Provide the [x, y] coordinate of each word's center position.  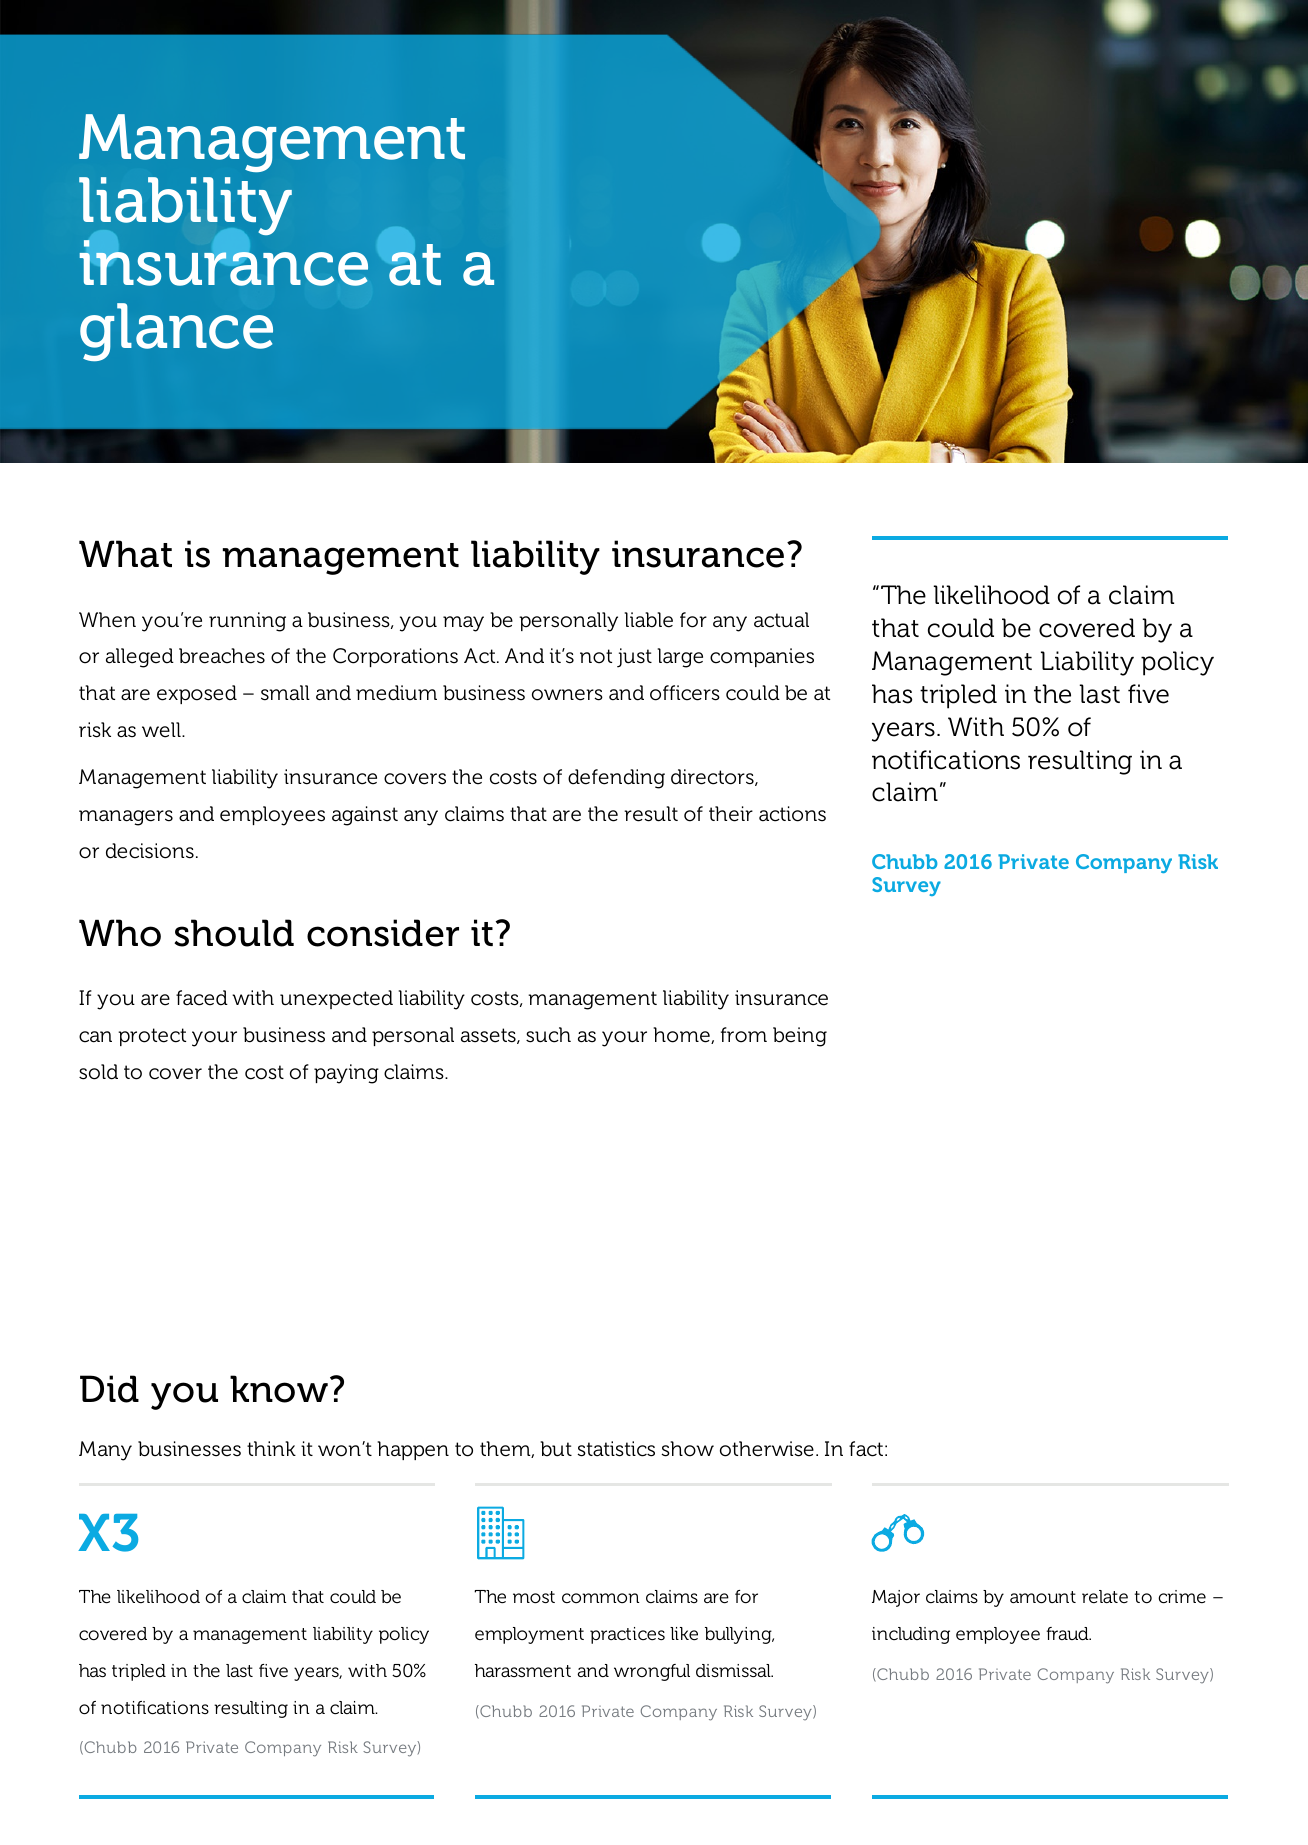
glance [176, 332]
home [682, 1035]
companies [762, 657]
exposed [197, 694]
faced [202, 998]
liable [649, 620]
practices [627, 1635]
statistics [616, 1449]
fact [866, 1449]
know [279, 1389]
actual [781, 620]
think [271, 1448]
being [800, 1037]
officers [685, 693]
